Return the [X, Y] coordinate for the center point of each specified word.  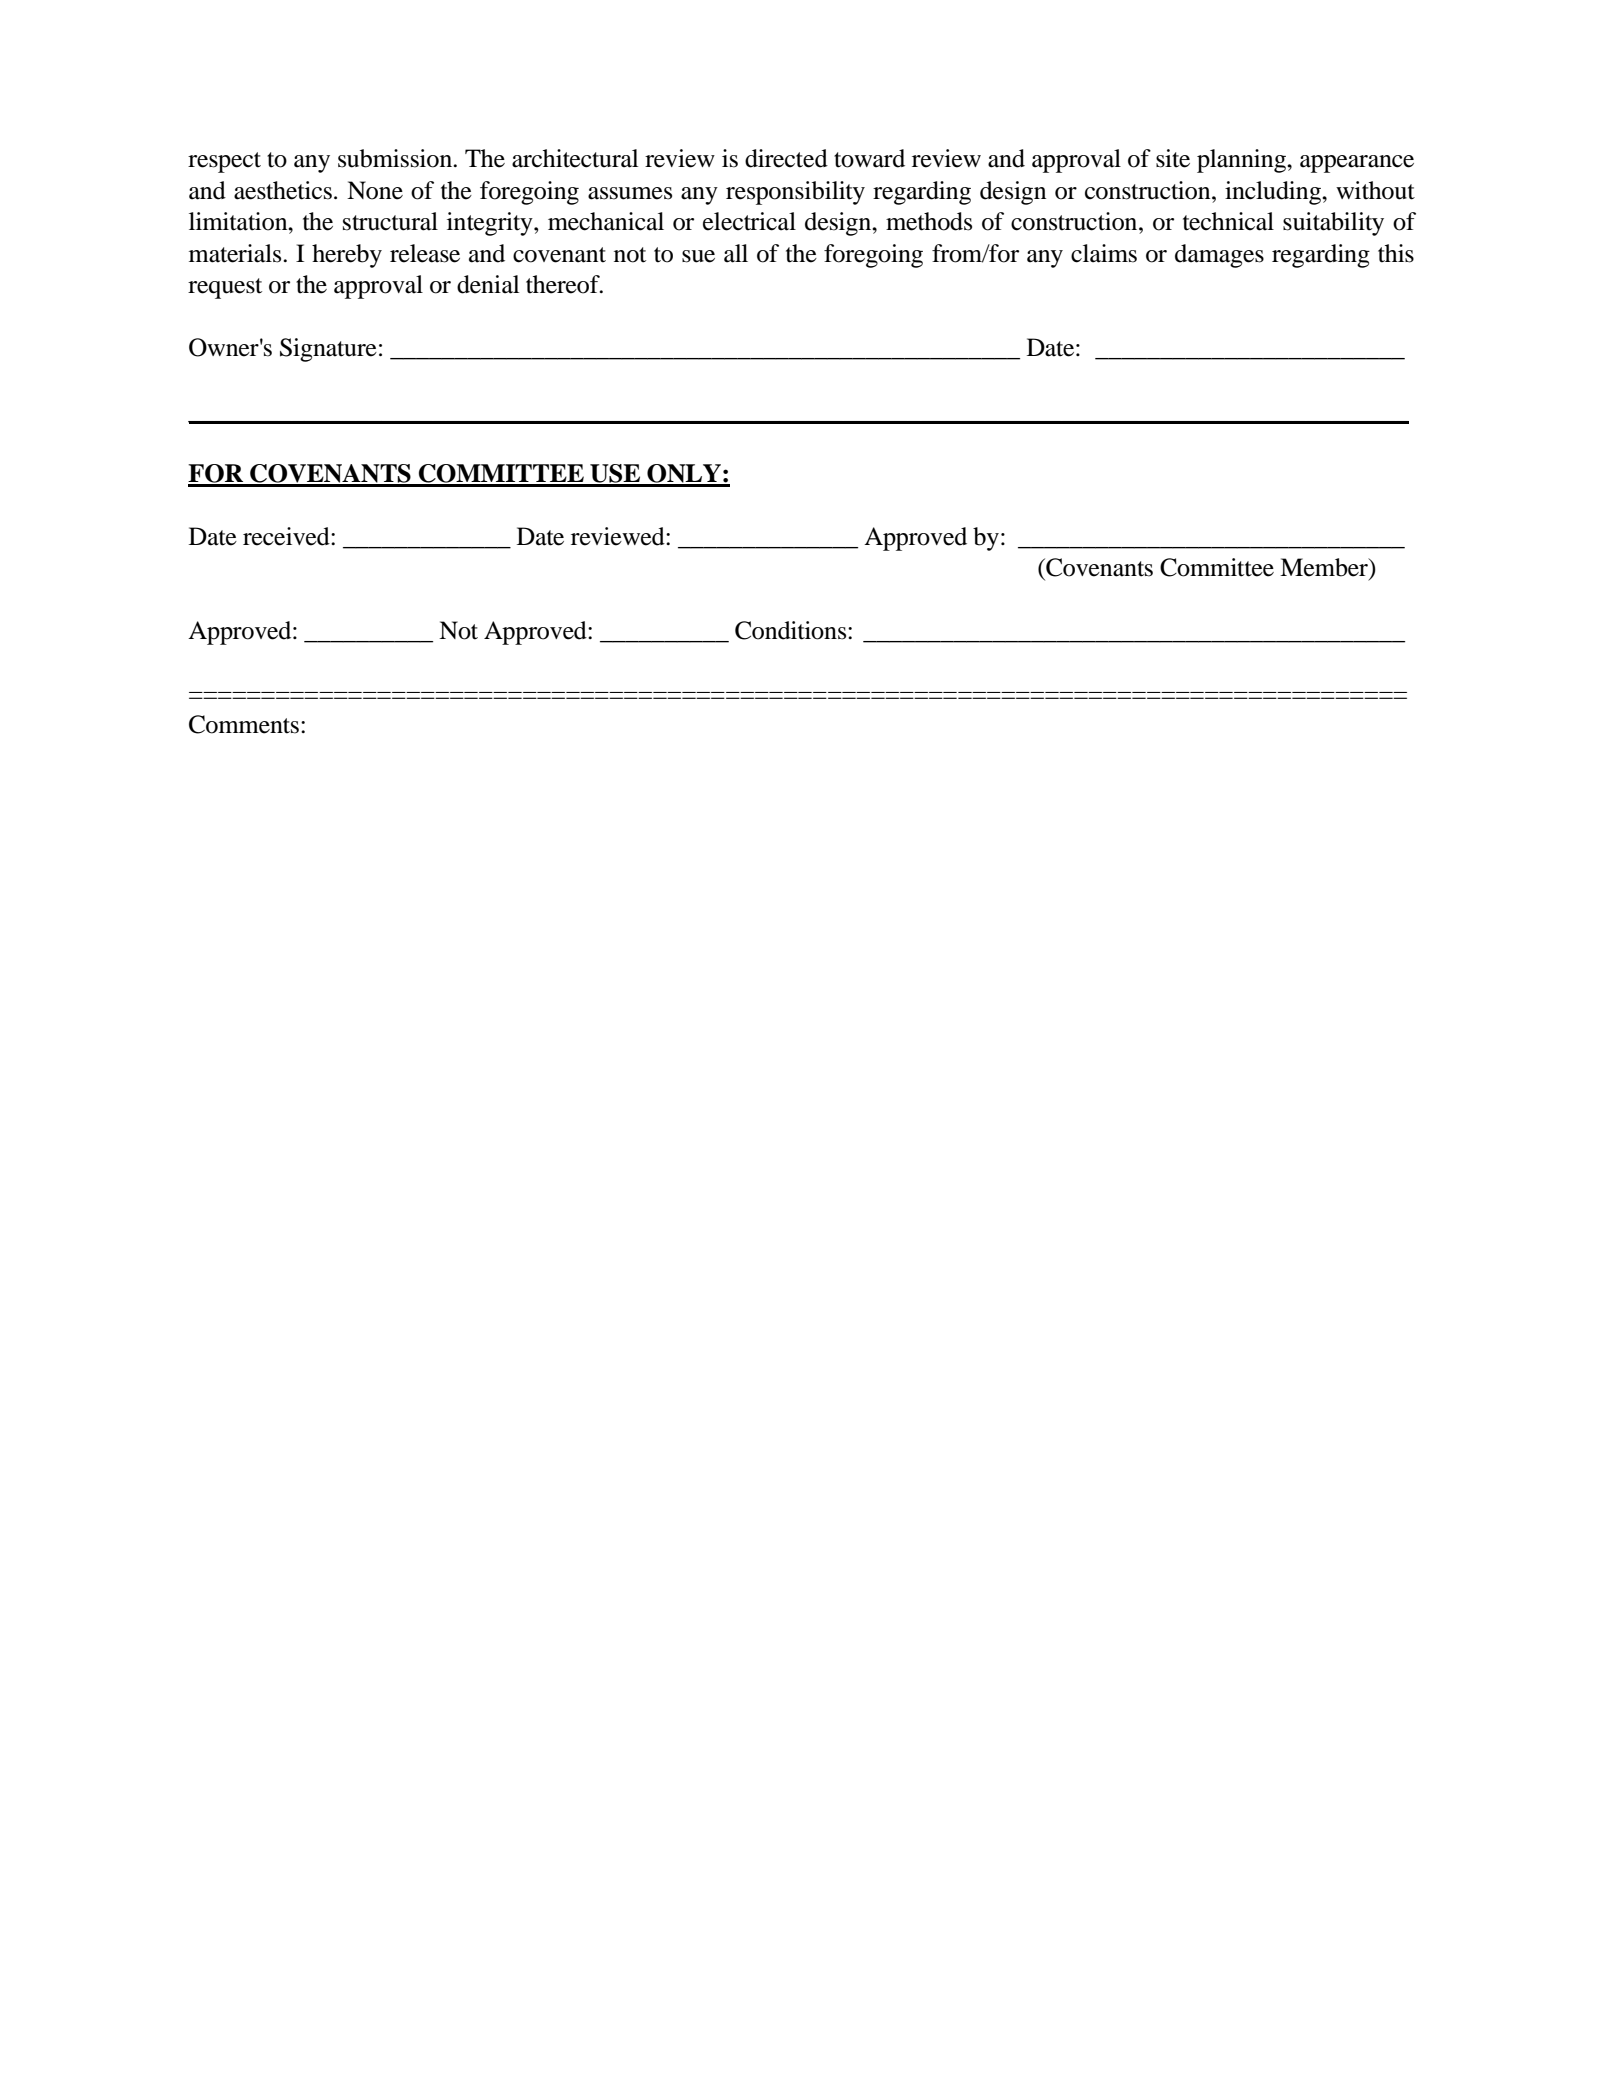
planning [1242, 161]
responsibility [795, 193]
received [287, 536]
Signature [328, 350]
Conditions [792, 630]
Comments [244, 724]
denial [488, 284]
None [375, 190]
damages [1219, 256]
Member [1325, 568]
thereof [564, 284]
